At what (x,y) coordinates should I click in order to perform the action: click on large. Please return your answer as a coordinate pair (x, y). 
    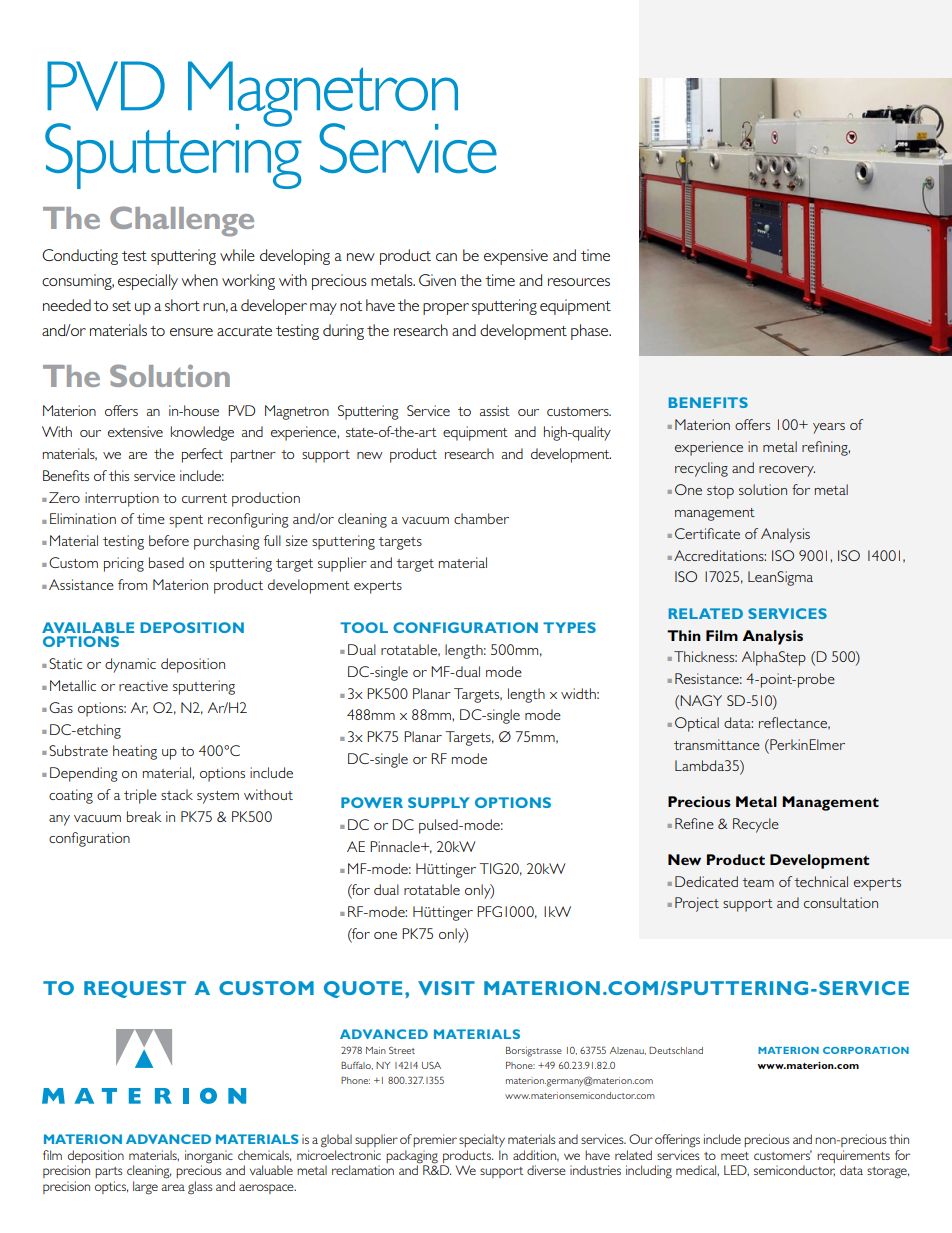
    Looking at the image, I should click on (145, 1188).
